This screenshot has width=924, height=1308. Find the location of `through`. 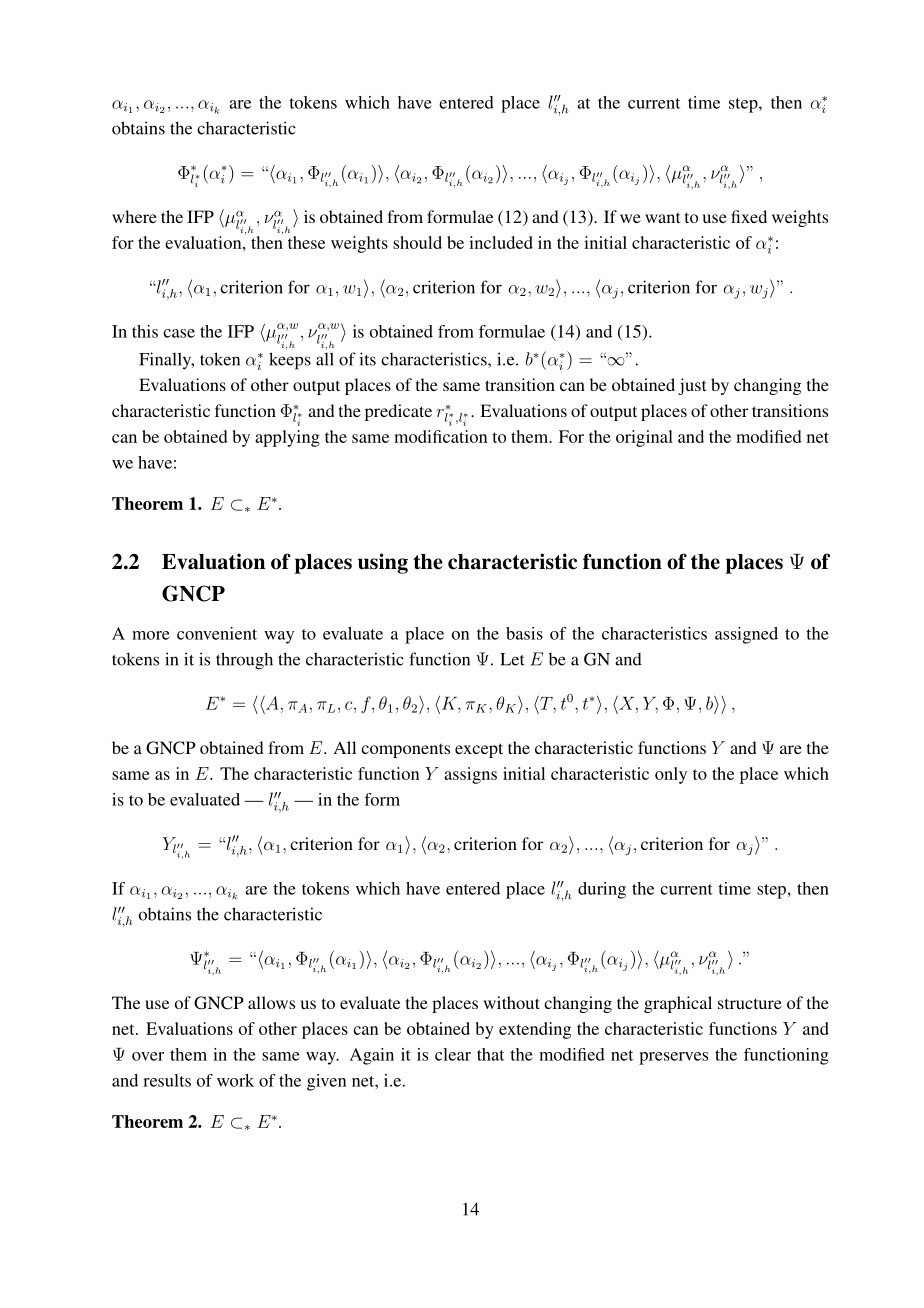

through is located at coordinates (244, 661).
